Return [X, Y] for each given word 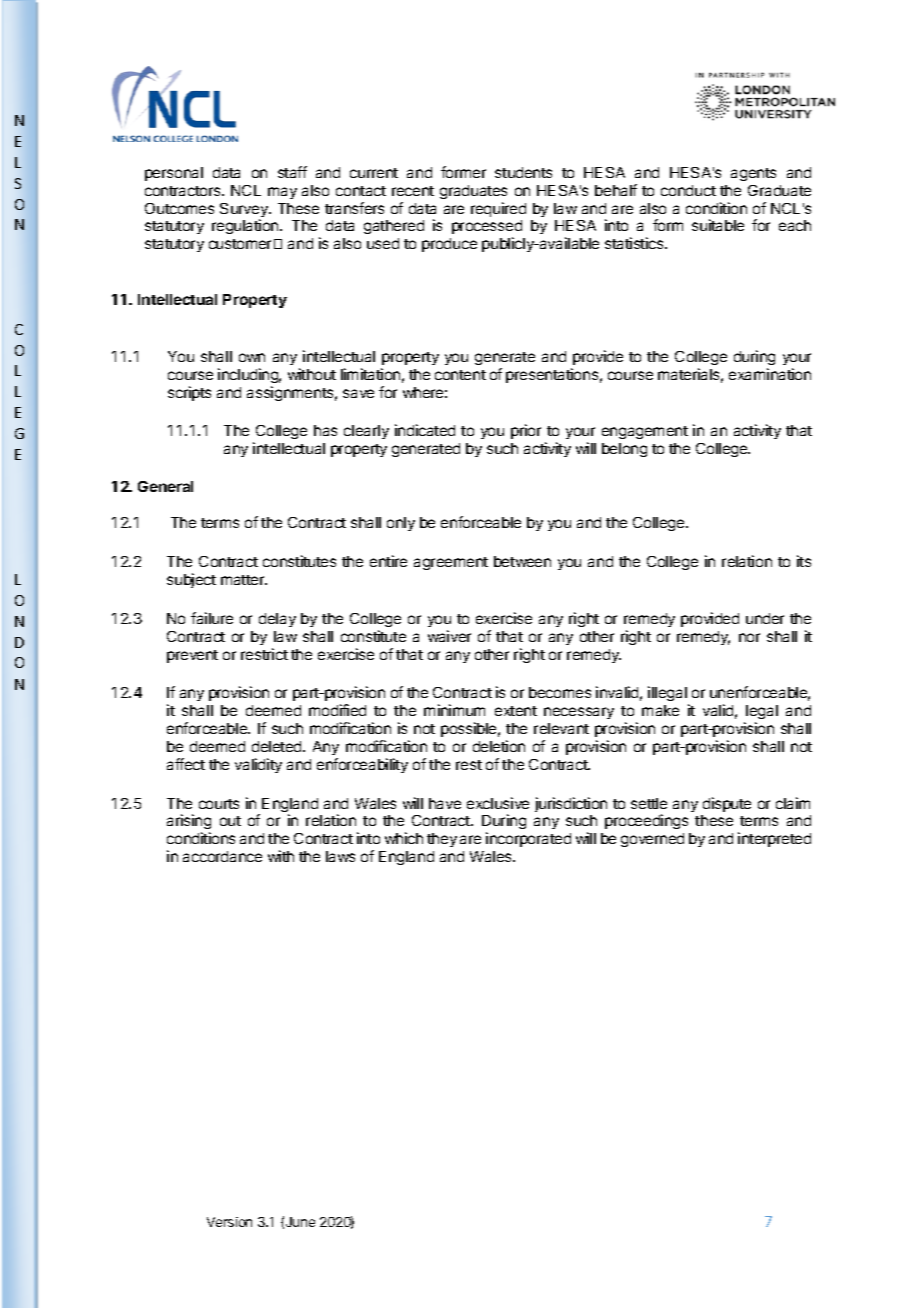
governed [652, 840]
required [498, 209]
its [804, 561]
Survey [245, 211]
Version [229, 1222]
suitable [718, 225]
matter [244, 580]
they [442, 840]
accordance [222, 856]
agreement [451, 563]
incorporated [528, 839]
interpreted [774, 839]
